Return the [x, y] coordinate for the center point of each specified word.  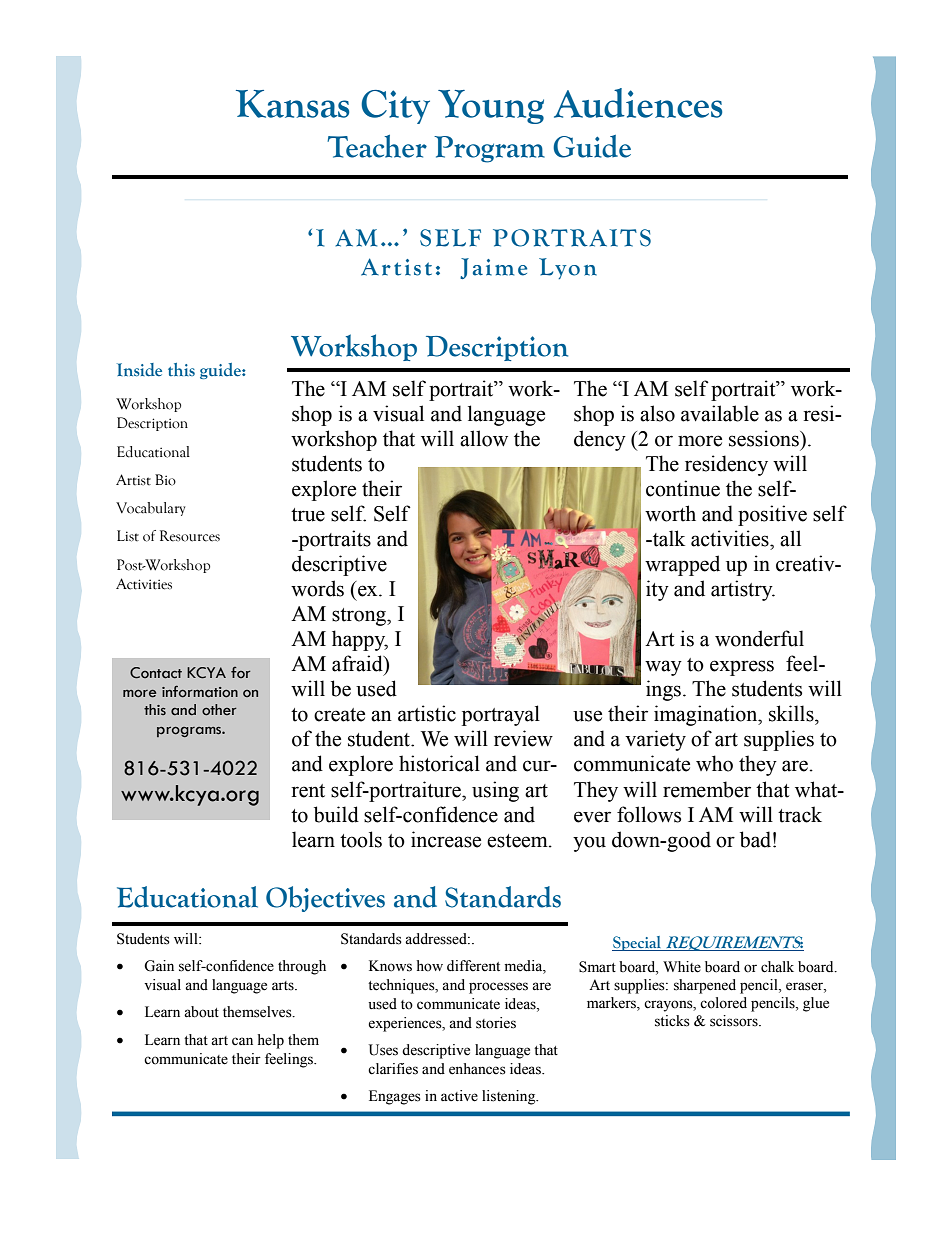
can [242, 1041]
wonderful [759, 638]
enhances [477, 1069]
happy [360, 640]
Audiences [638, 103]
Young [491, 107]
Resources [190, 536]
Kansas [293, 104]
